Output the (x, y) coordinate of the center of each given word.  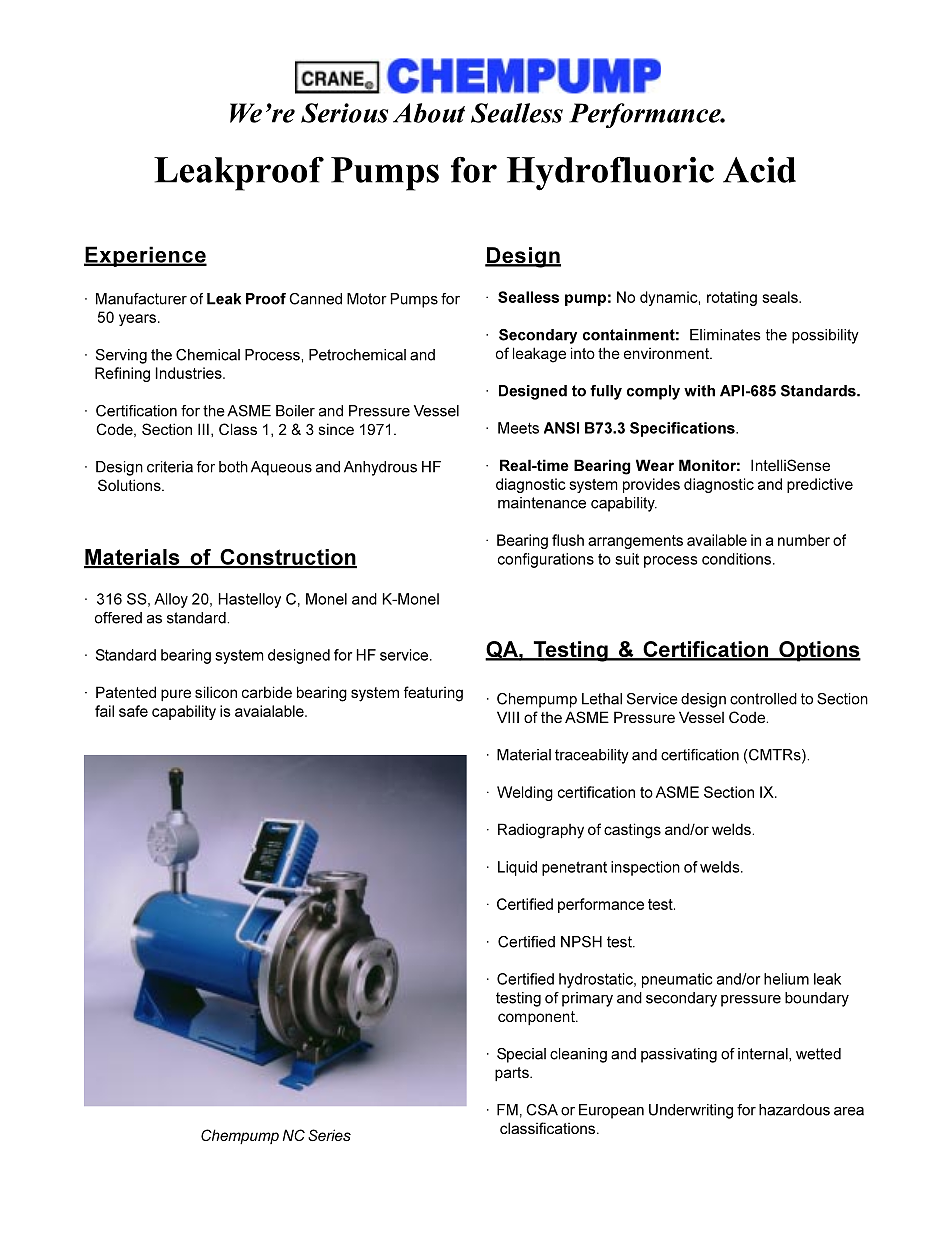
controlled (763, 699)
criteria (170, 467)
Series (329, 1135)
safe (133, 711)
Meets (518, 428)
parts (513, 1074)
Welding (525, 793)
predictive (820, 485)
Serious (344, 113)
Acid (759, 170)
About (429, 113)
